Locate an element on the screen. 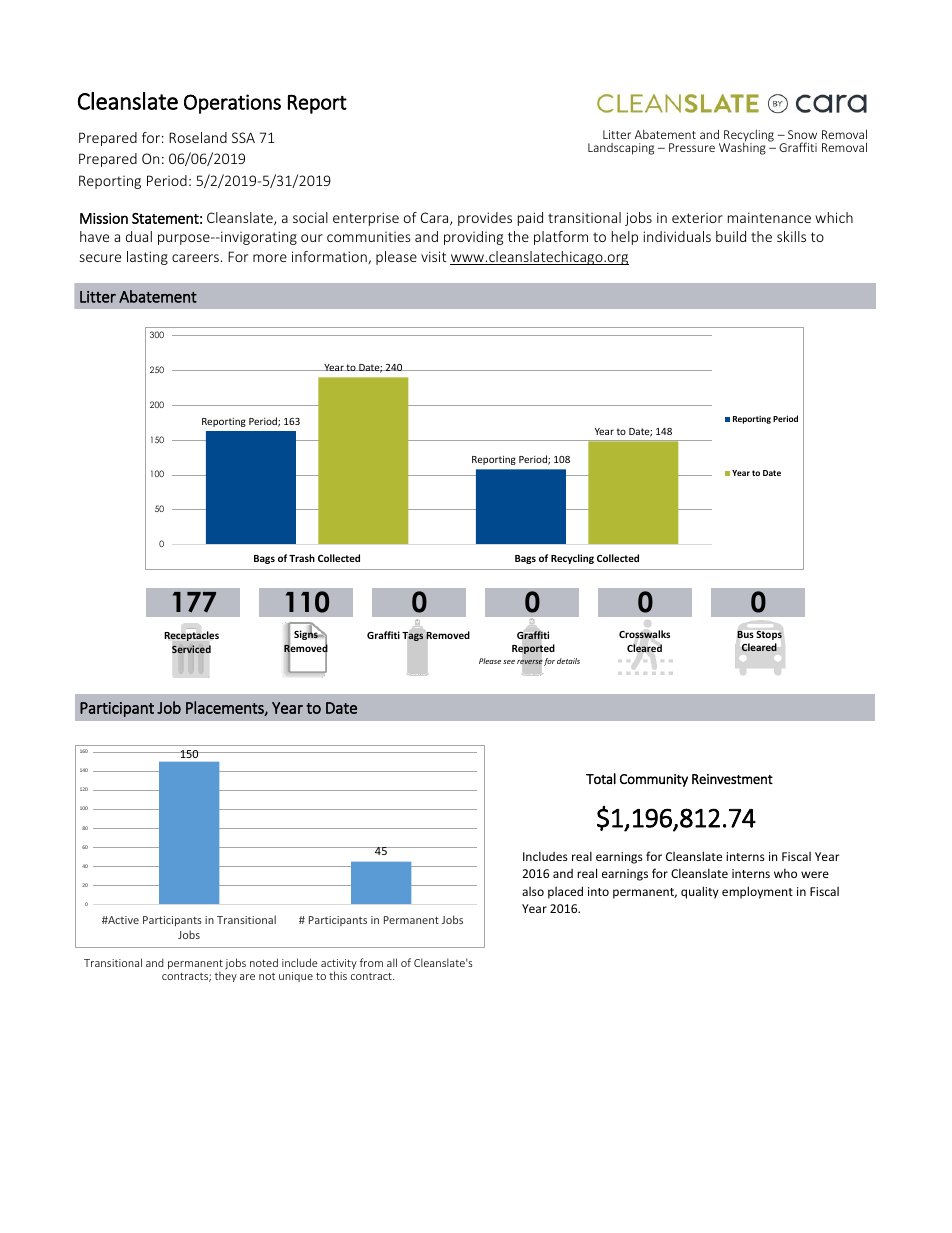 Image resolution: width=952 pixels, height=1233 pixels. SSA is located at coordinates (243, 137).
